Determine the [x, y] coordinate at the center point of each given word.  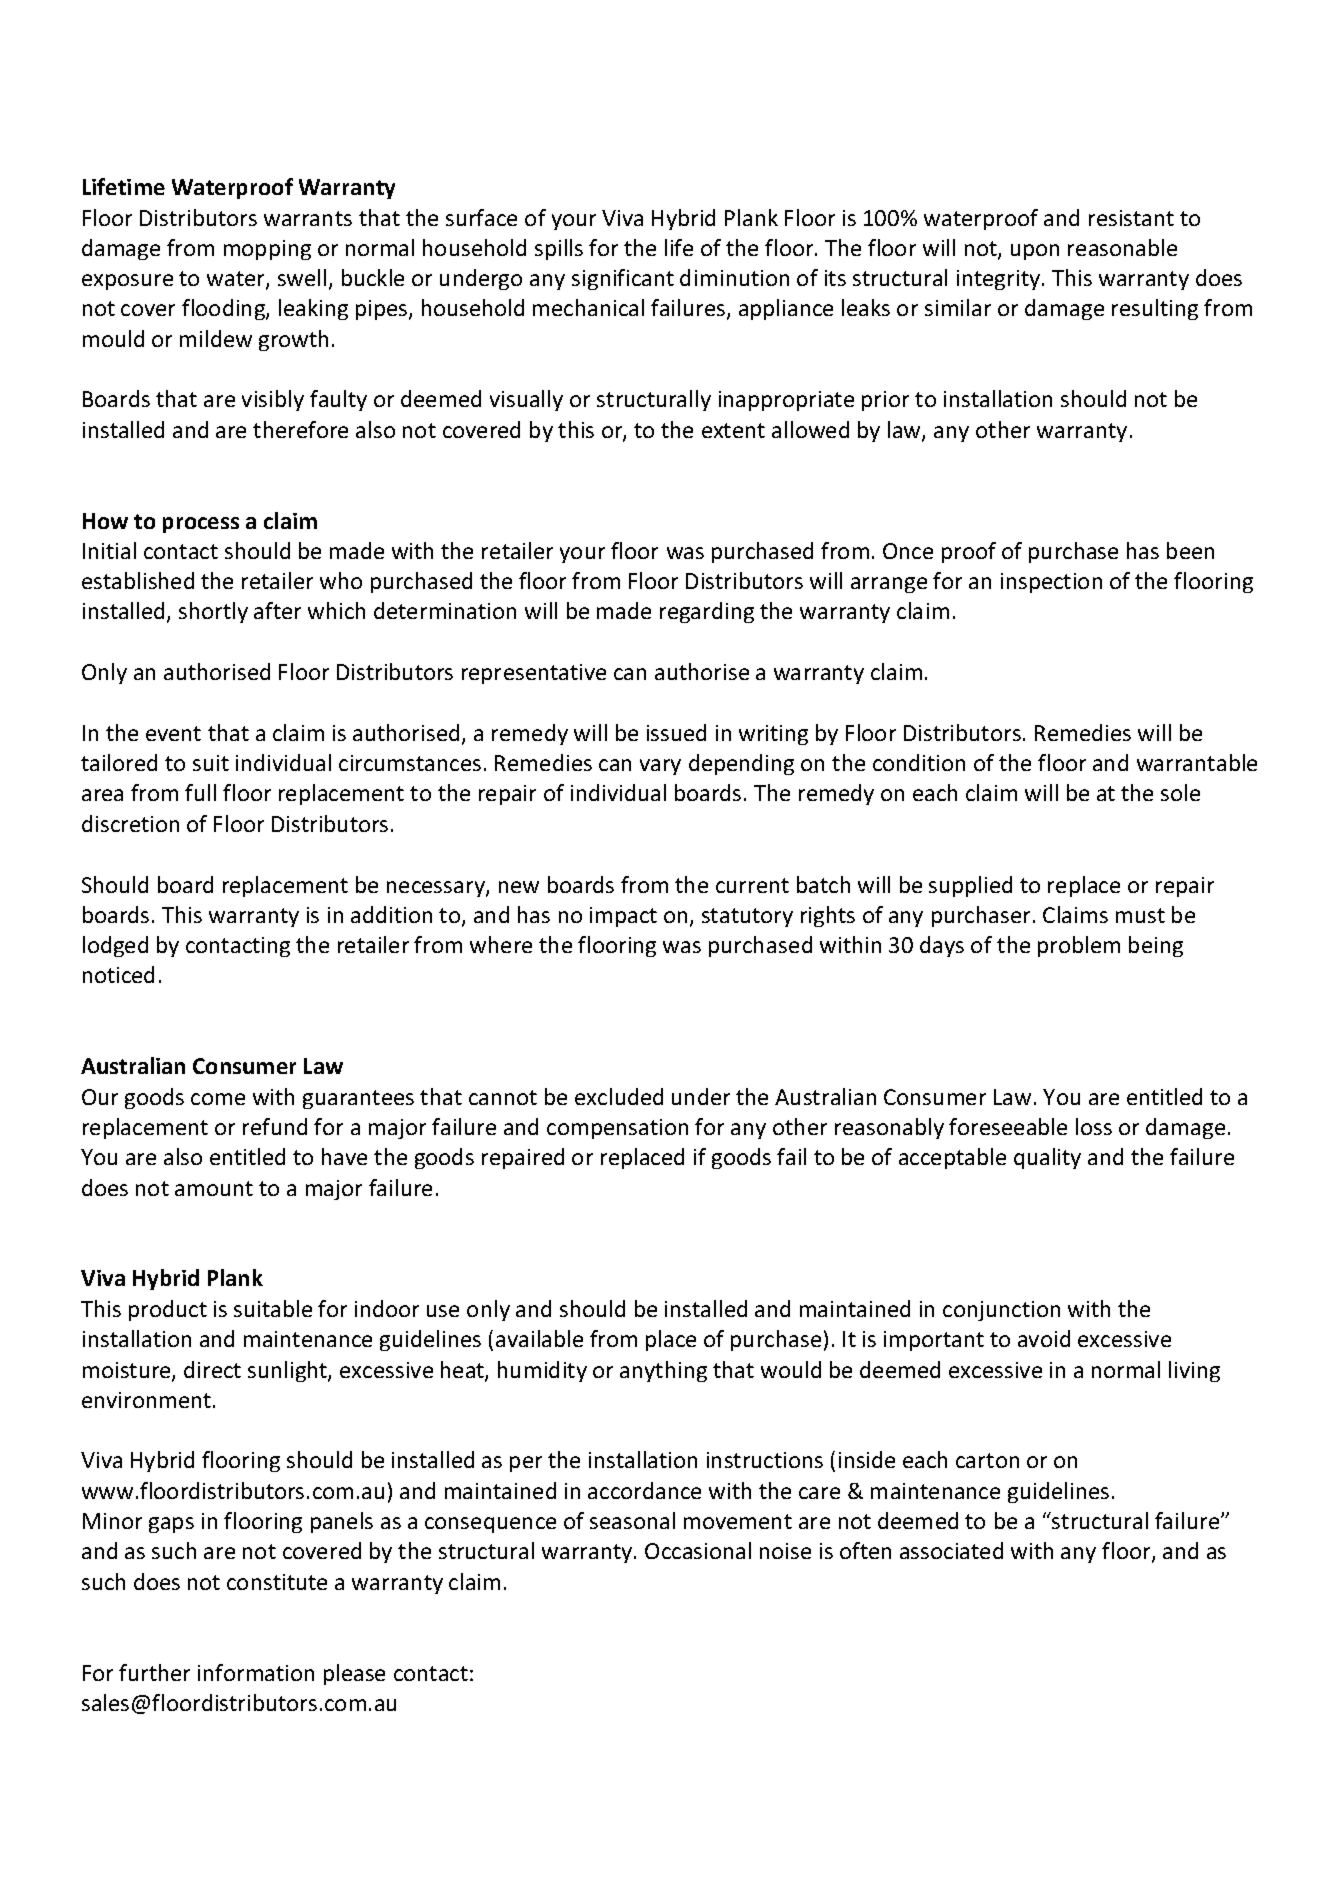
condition [919, 762]
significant [623, 279]
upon [1035, 252]
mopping [267, 250]
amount [214, 1188]
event [173, 733]
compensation [617, 1129]
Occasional [698, 1550]
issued [676, 732]
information [256, 1672]
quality [1047, 1158]
